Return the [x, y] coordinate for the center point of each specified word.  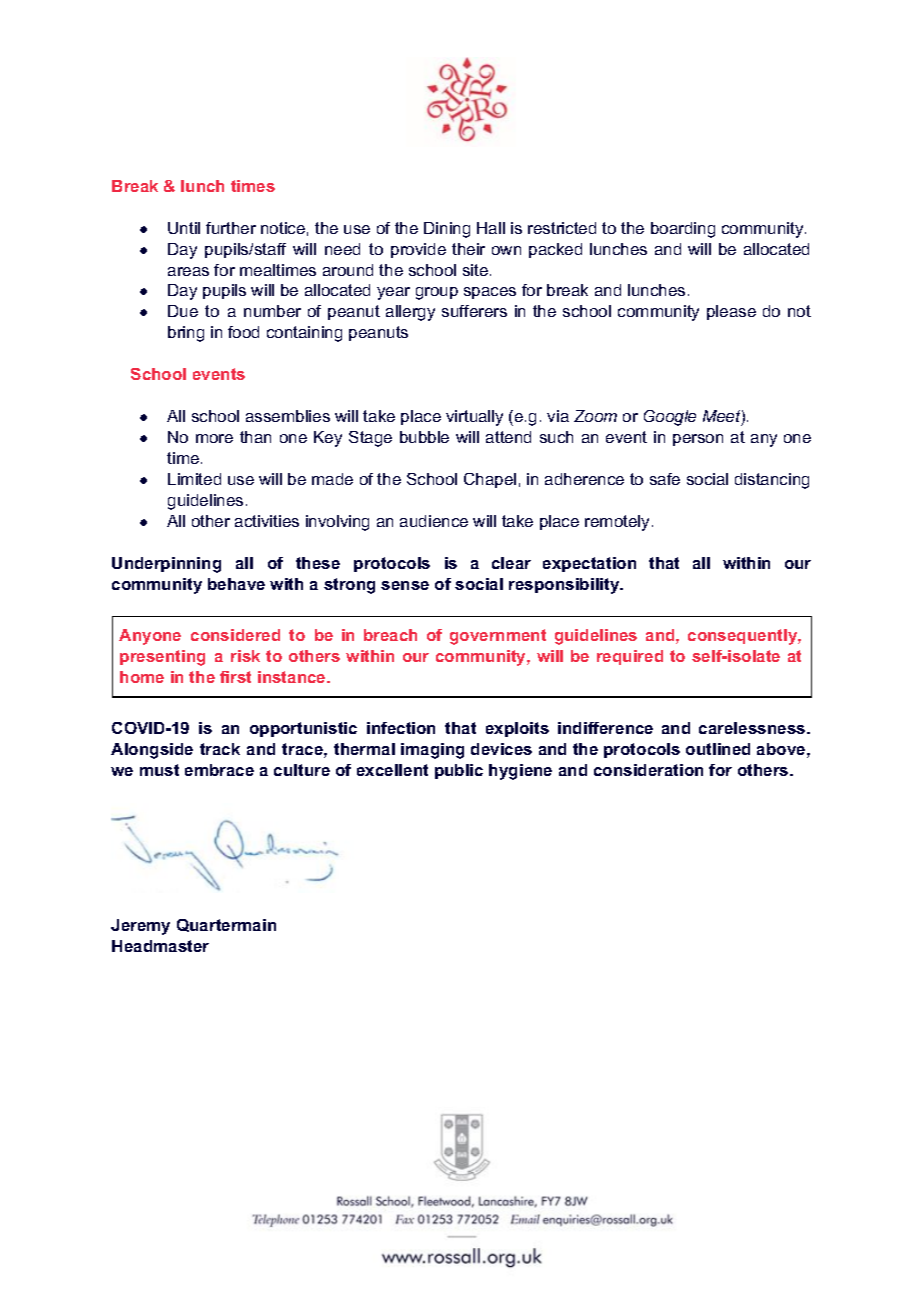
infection [401, 728]
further [231, 228]
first [235, 677]
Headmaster [160, 946]
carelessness [753, 728]
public [459, 771]
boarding [683, 230]
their [468, 249]
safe [665, 479]
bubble [424, 437]
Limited [194, 479]
